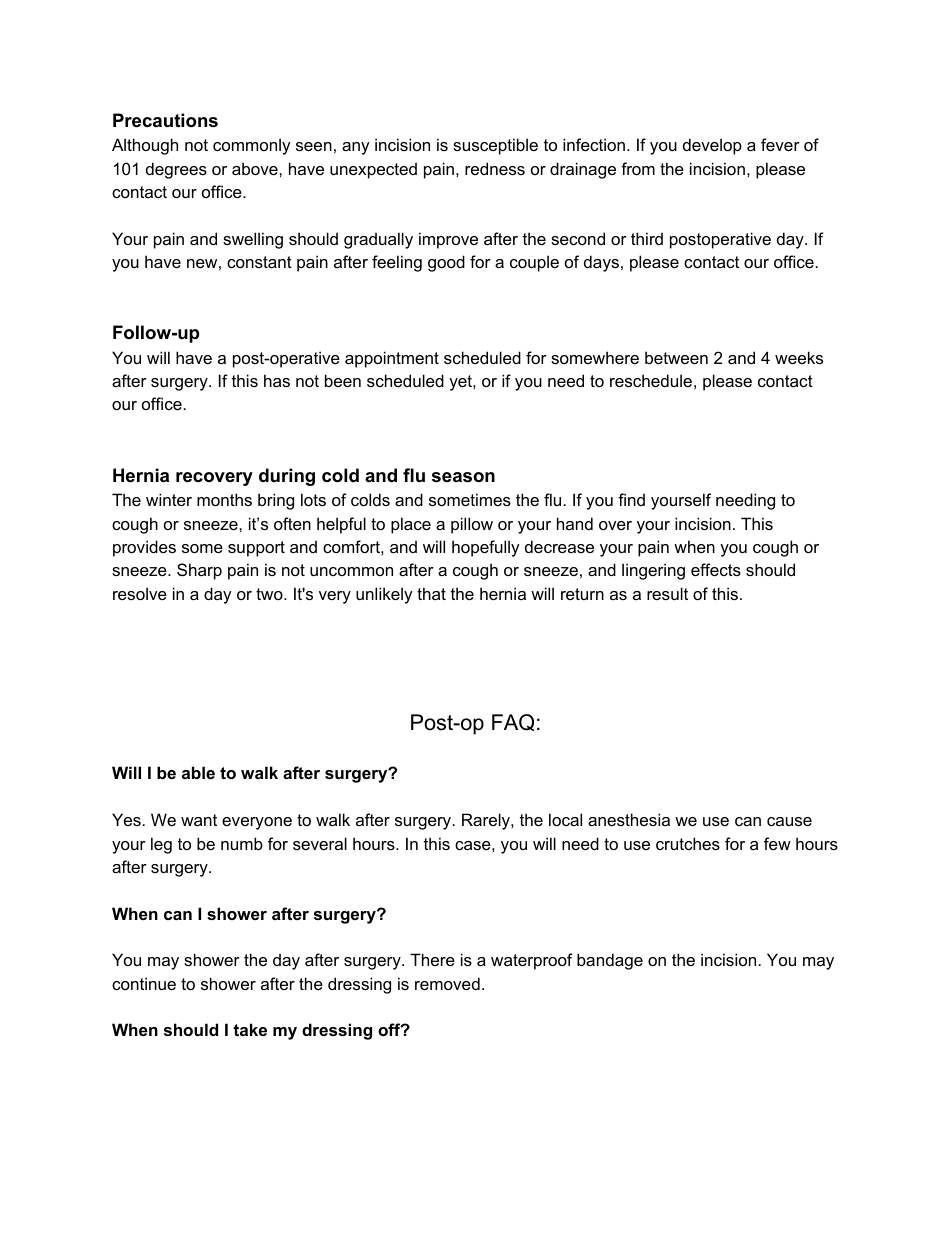 The height and width of the document is (1233, 952). Describe the element at coordinates (252, 146) in the document. I see `commonly` at that location.
